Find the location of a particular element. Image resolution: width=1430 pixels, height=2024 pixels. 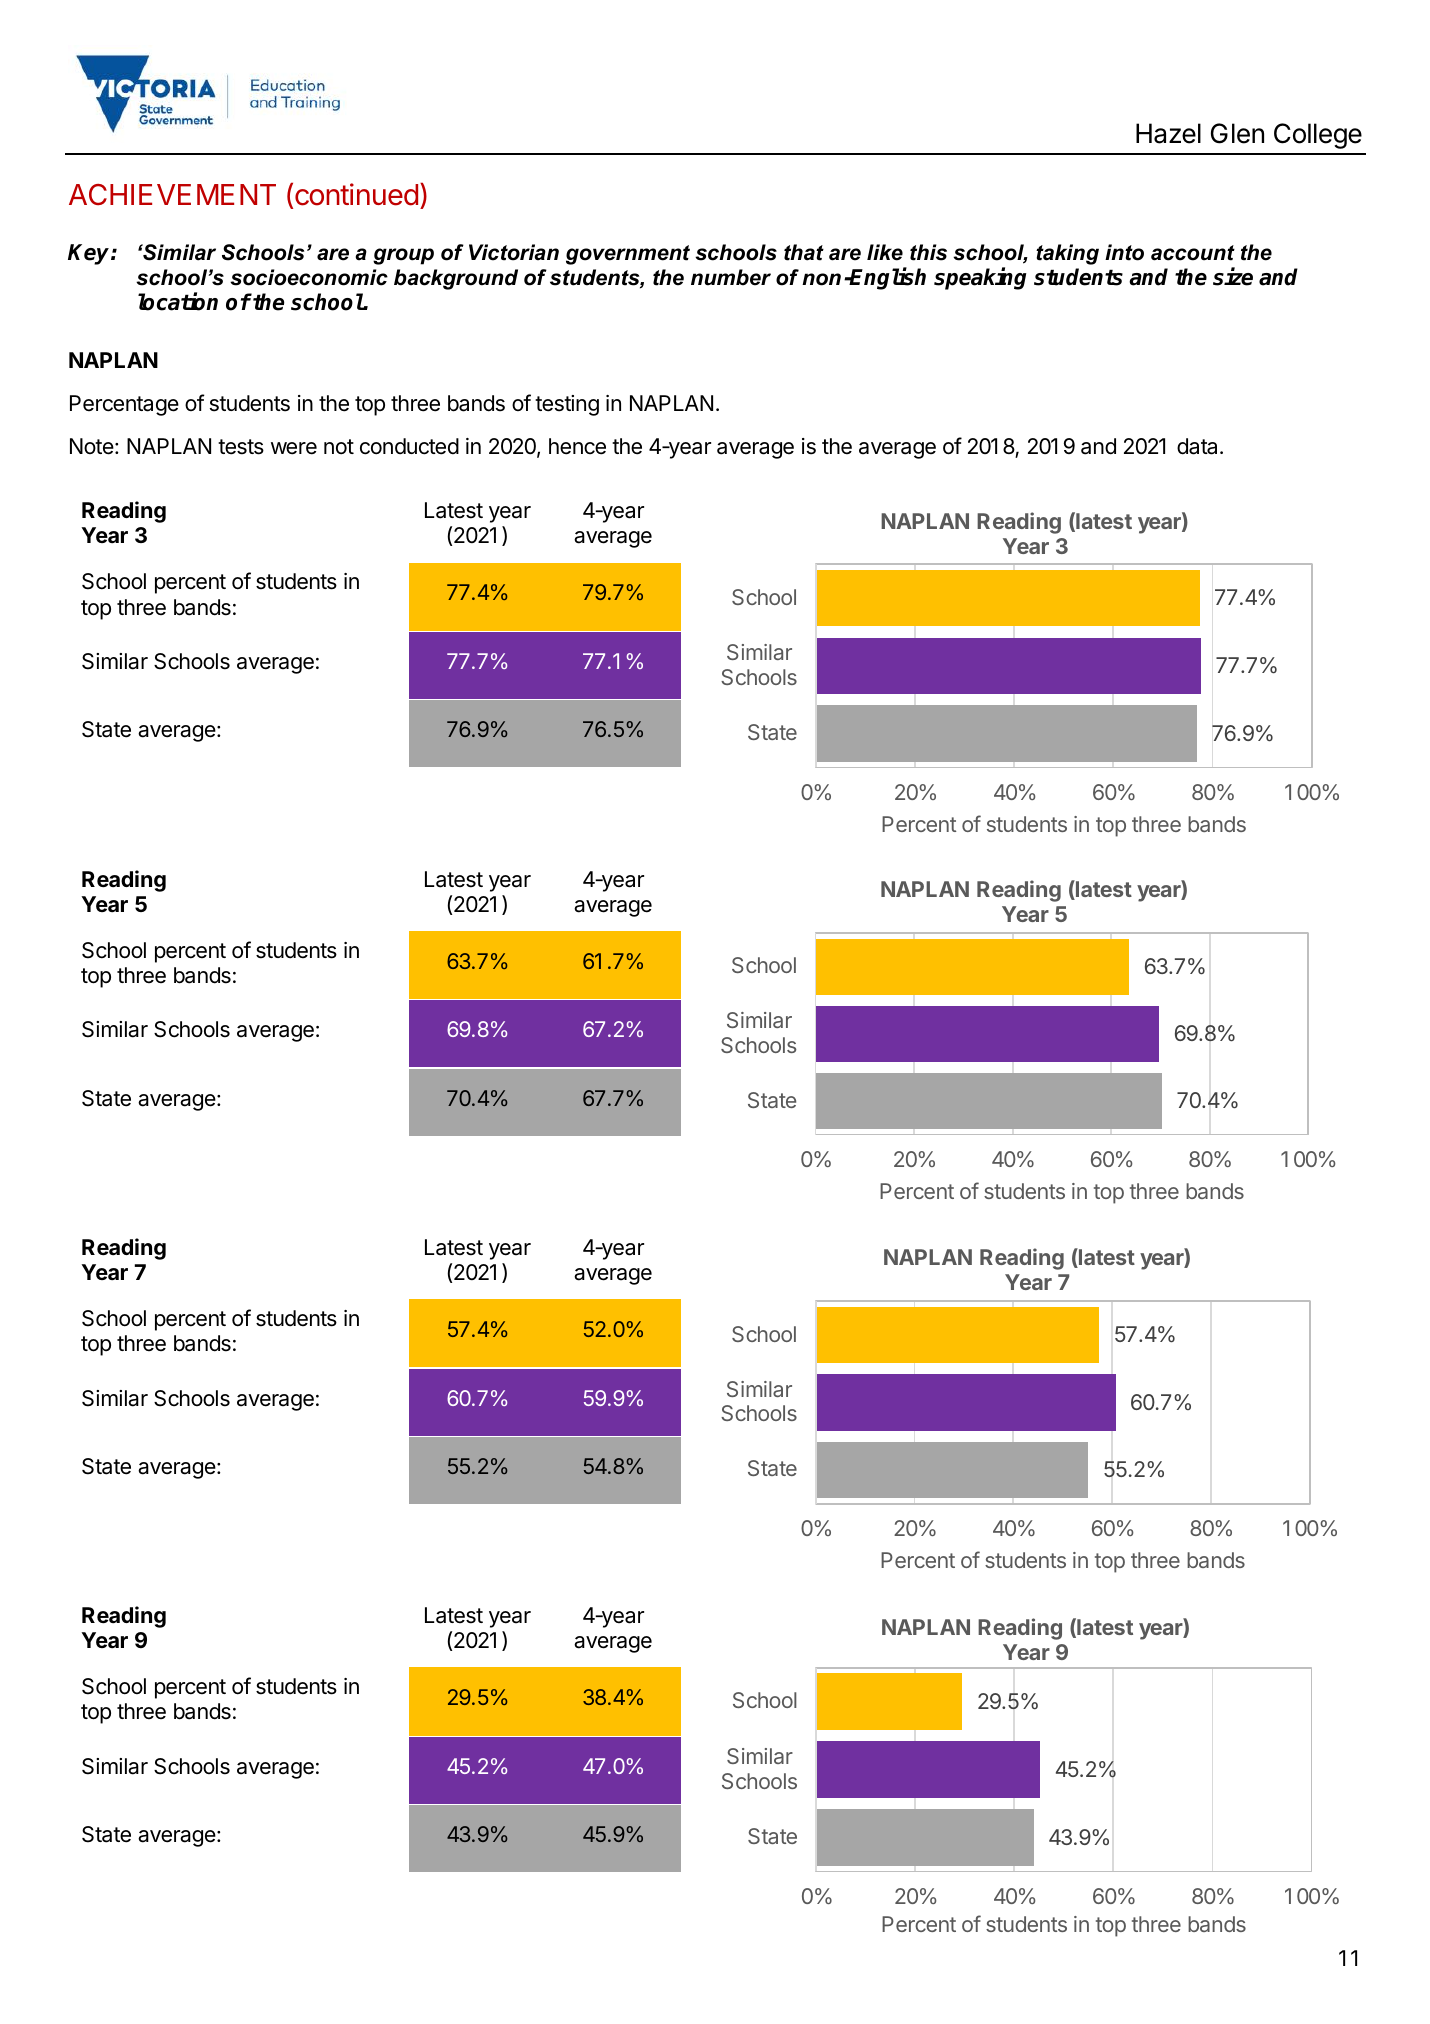

government is located at coordinates (628, 255).
